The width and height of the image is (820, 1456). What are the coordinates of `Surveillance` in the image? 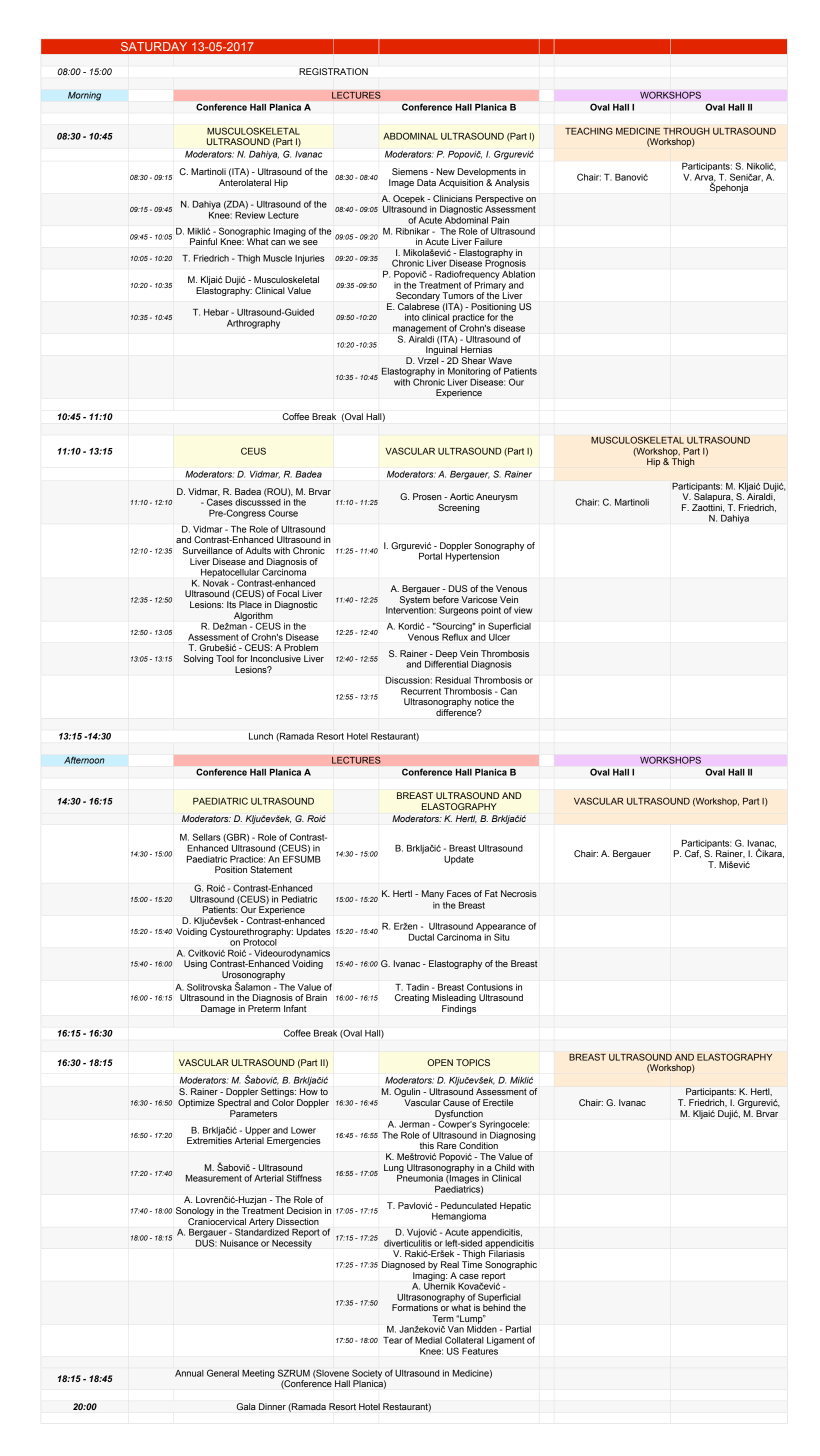 It's located at (207, 550).
